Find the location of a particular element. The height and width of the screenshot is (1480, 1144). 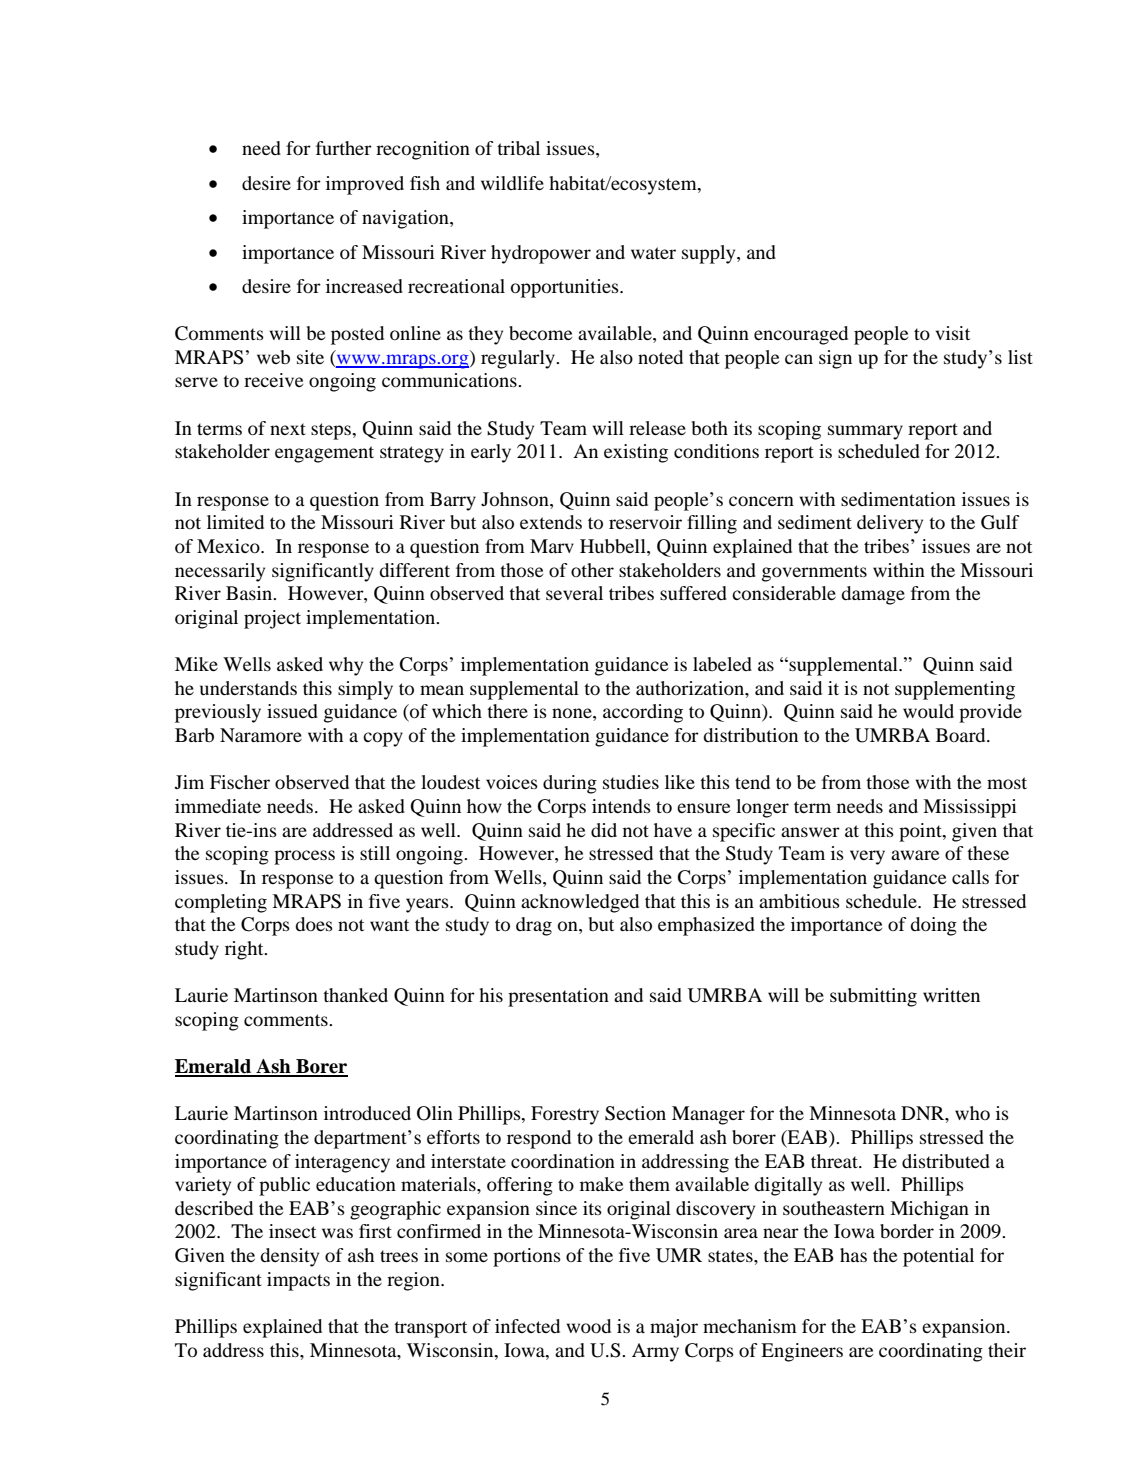

Board is located at coordinates (962, 735).
